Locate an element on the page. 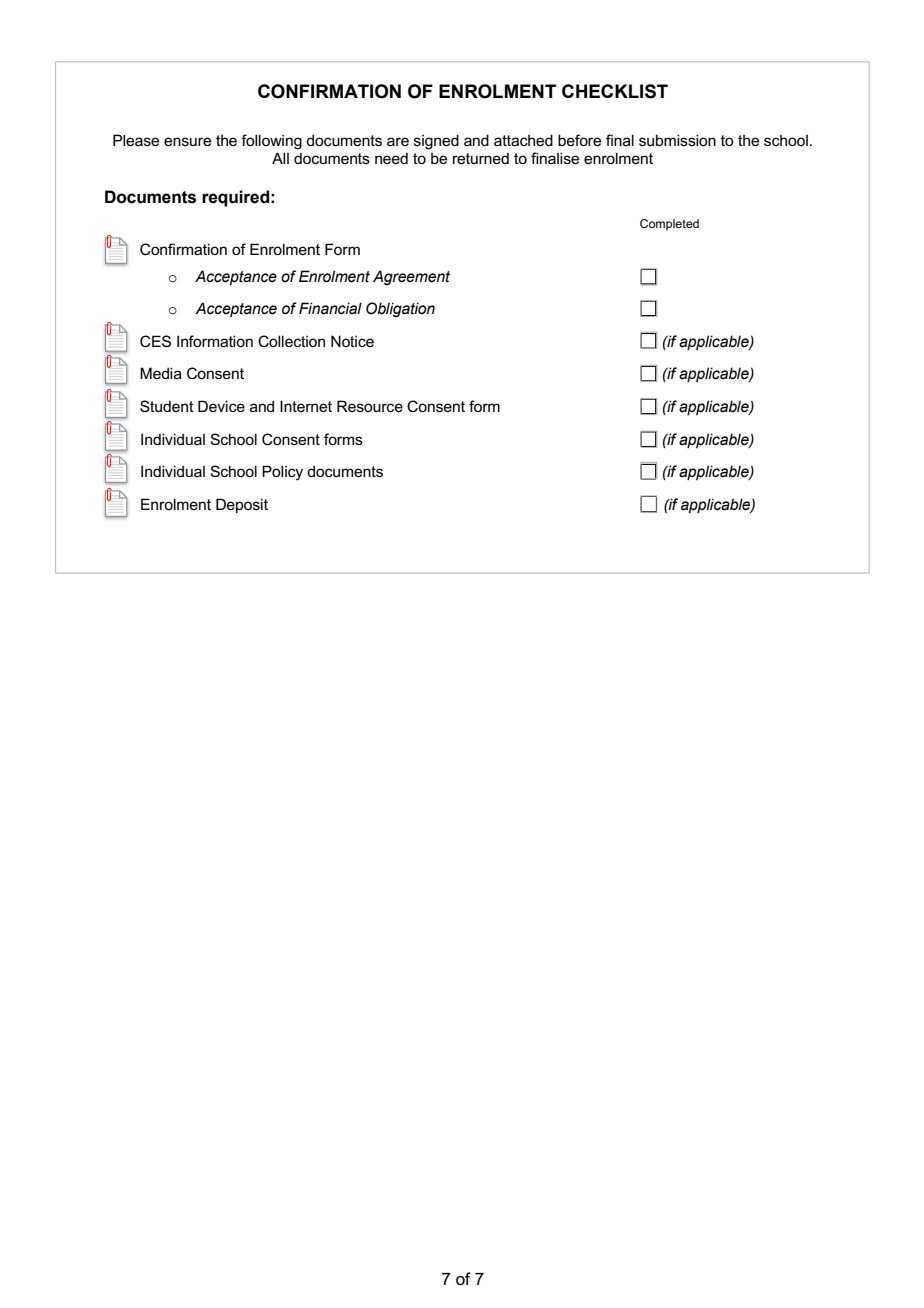 The height and width of the image is (1308, 924). Obligation is located at coordinates (400, 309).
